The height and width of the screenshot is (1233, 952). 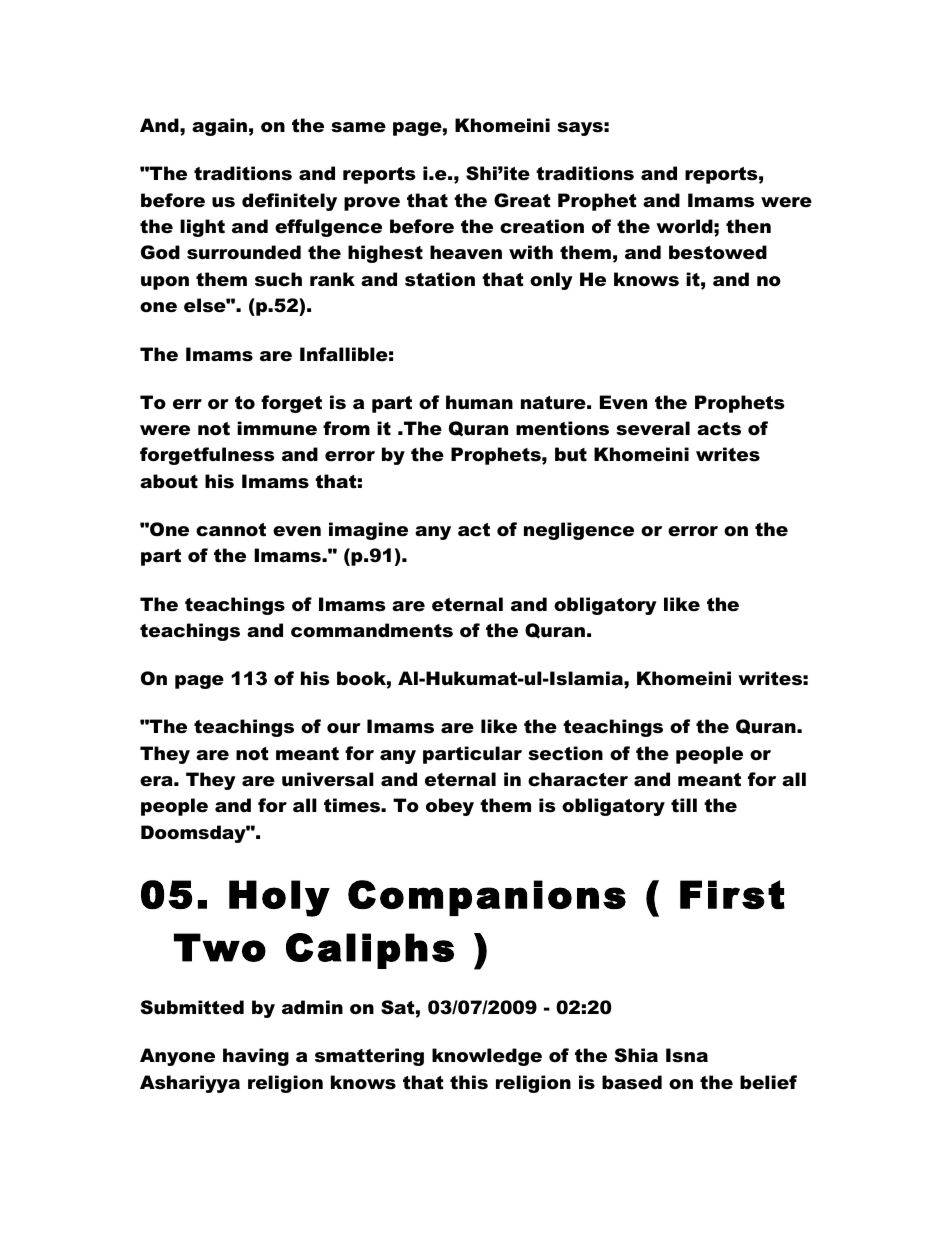 I want to click on Great, so click(x=522, y=200).
